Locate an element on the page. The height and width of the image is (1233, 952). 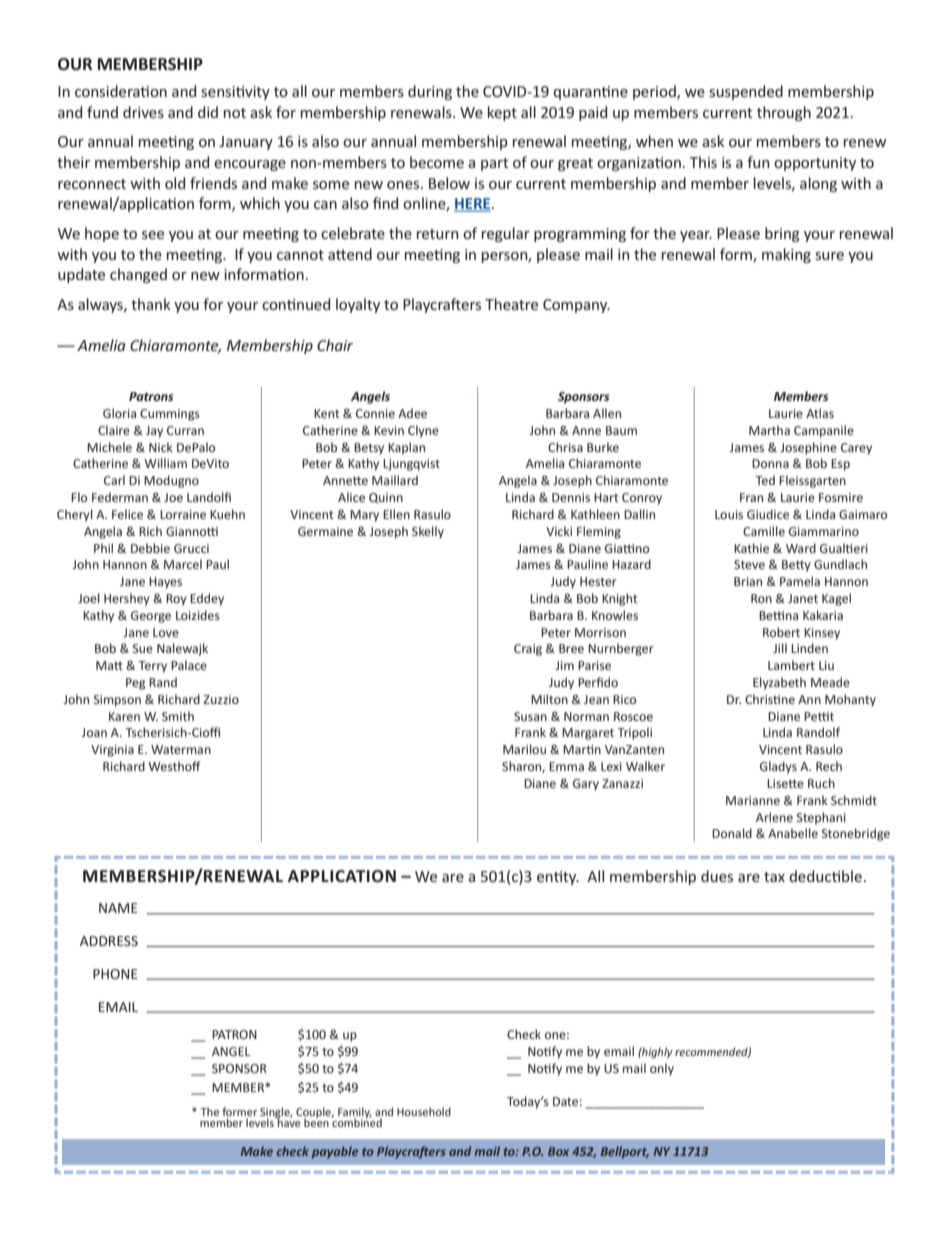
through is located at coordinates (784, 113).
